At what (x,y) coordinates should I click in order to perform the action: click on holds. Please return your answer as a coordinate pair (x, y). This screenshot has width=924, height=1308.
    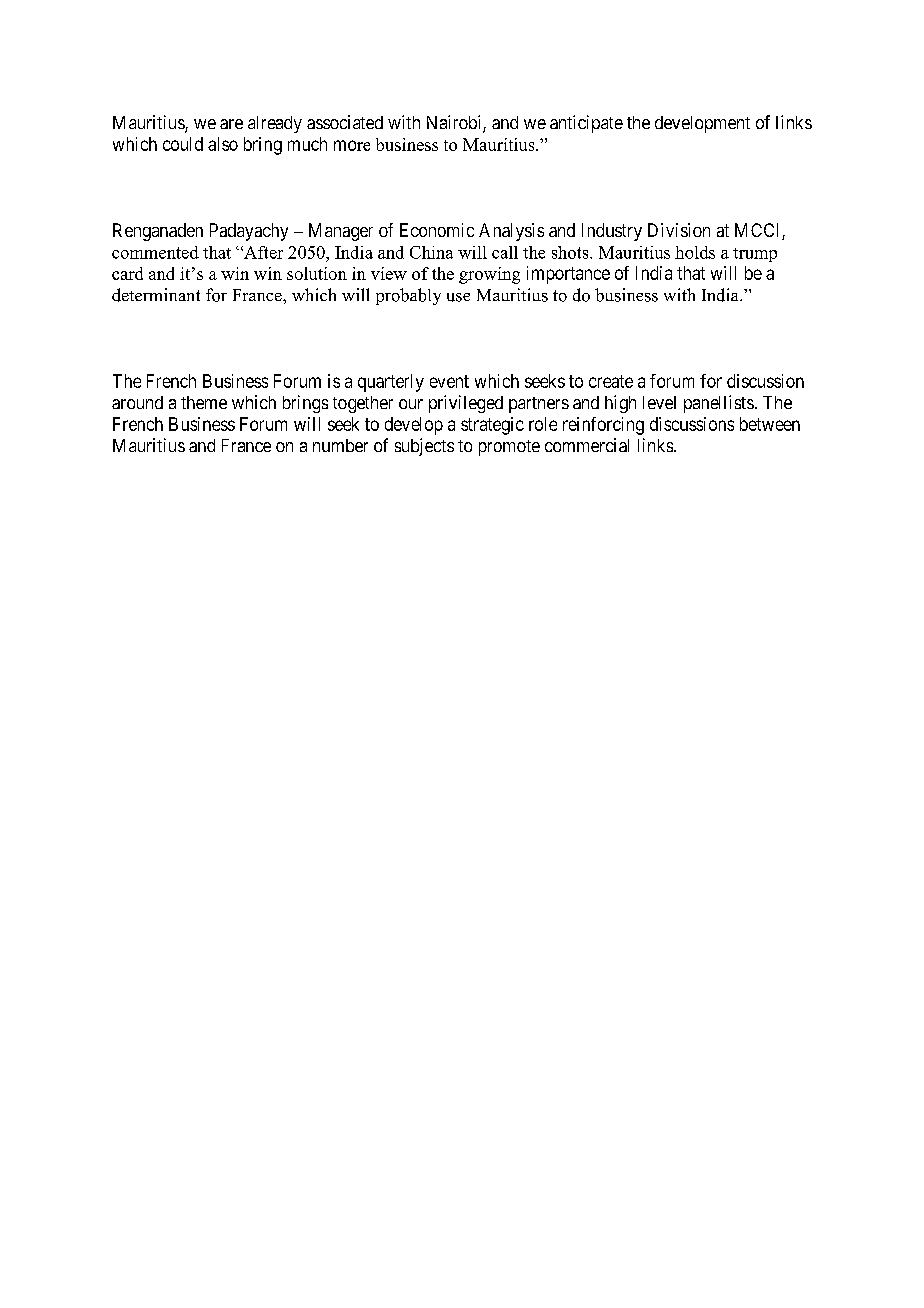
    Looking at the image, I should click on (695, 252).
